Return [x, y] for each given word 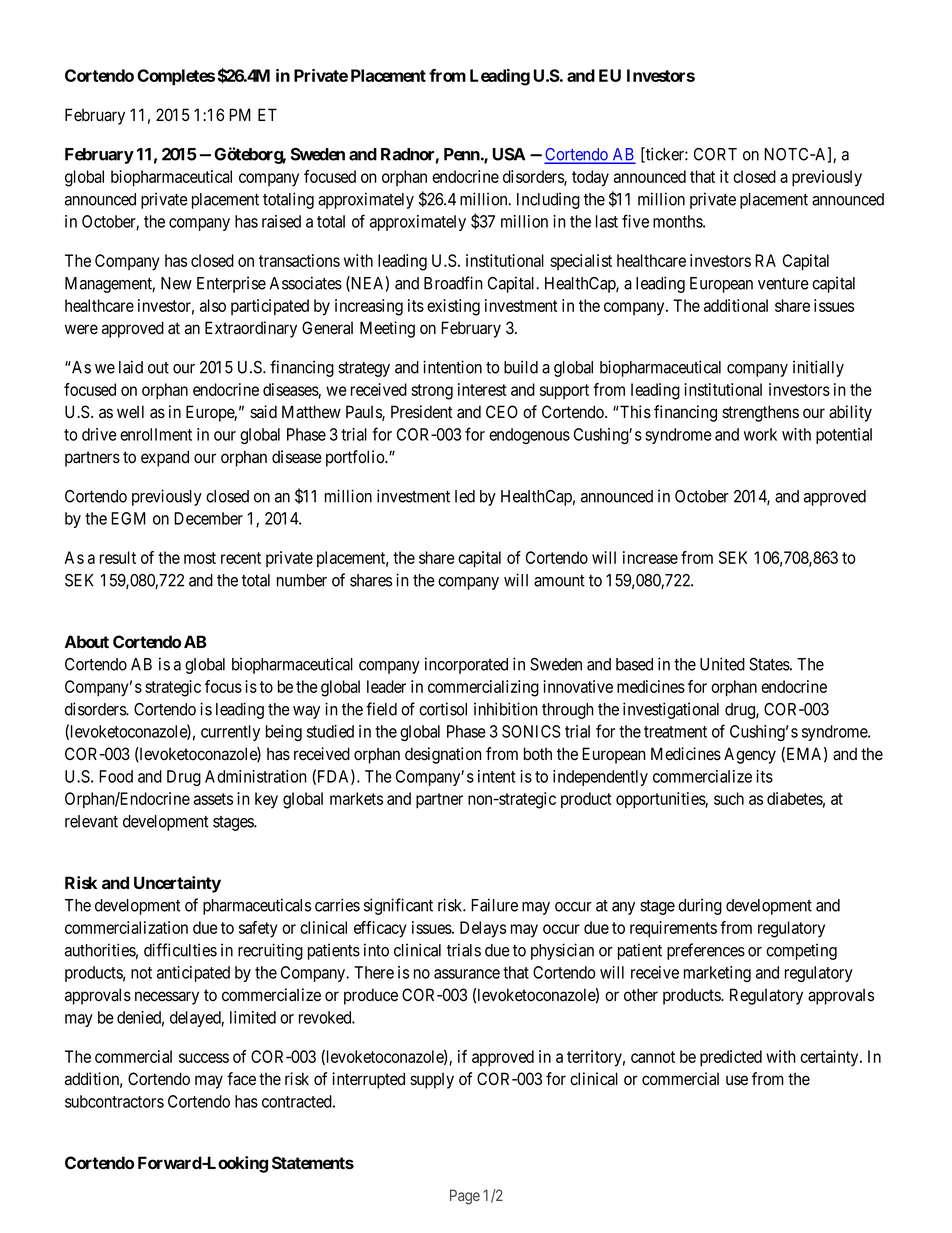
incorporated [466, 665]
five [635, 221]
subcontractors [114, 1101]
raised [281, 221]
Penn [463, 154]
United [722, 664]
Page [465, 1197]
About [87, 641]
